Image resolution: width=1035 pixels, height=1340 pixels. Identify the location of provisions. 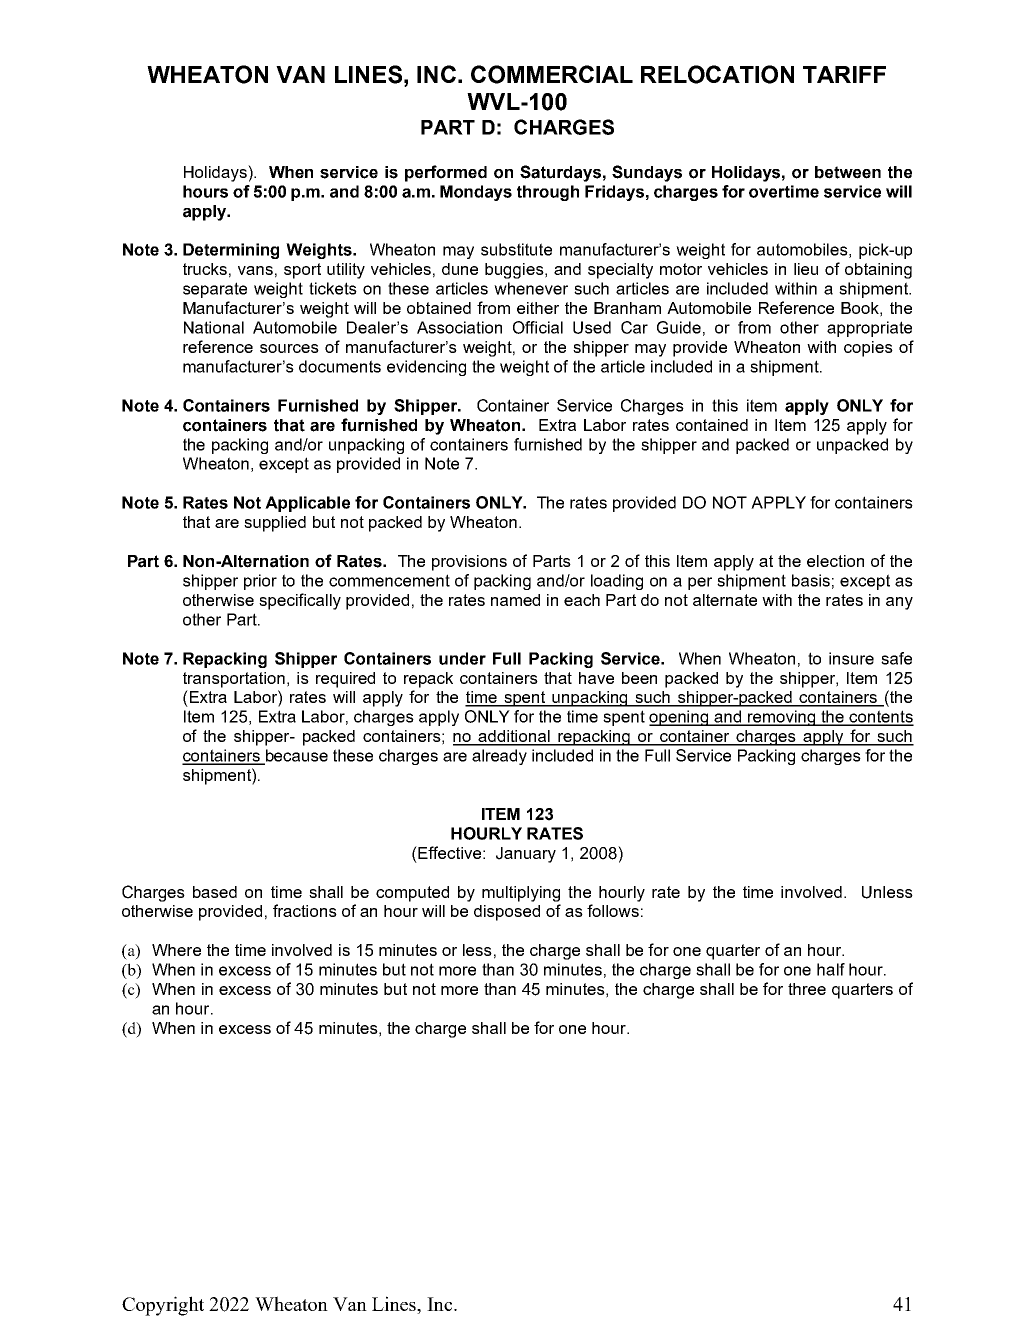
(469, 563).
